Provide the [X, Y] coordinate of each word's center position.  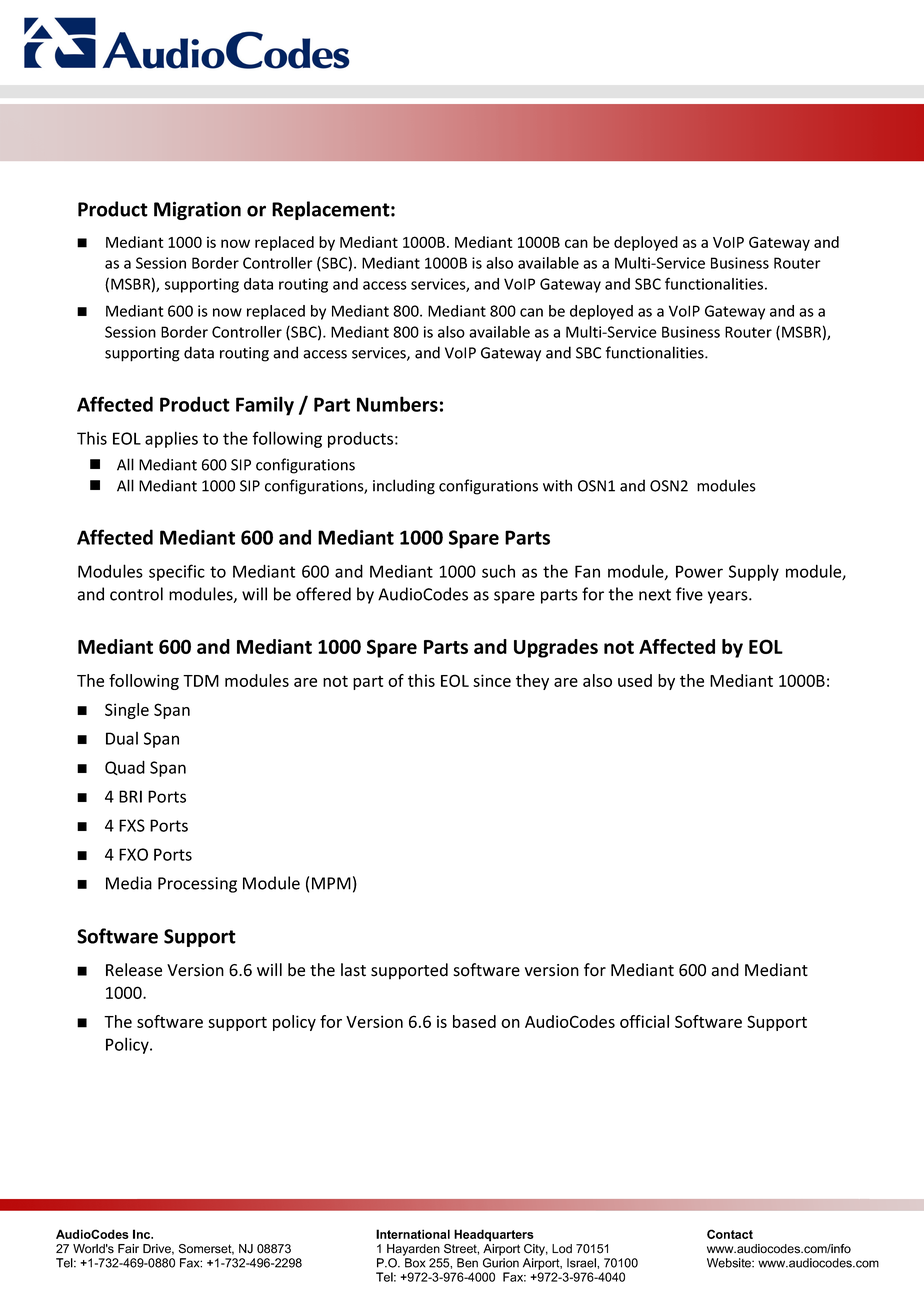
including [404, 487]
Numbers [397, 404]
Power [699, 571]
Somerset [206, 1249]
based [474, 1021]
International [413, 1234]
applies [171, 439]
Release [134, 970]
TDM [201, 681]
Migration [197, 210]
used [635, 680]
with [557, 485]
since [492, 680]
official [644, 1021]
